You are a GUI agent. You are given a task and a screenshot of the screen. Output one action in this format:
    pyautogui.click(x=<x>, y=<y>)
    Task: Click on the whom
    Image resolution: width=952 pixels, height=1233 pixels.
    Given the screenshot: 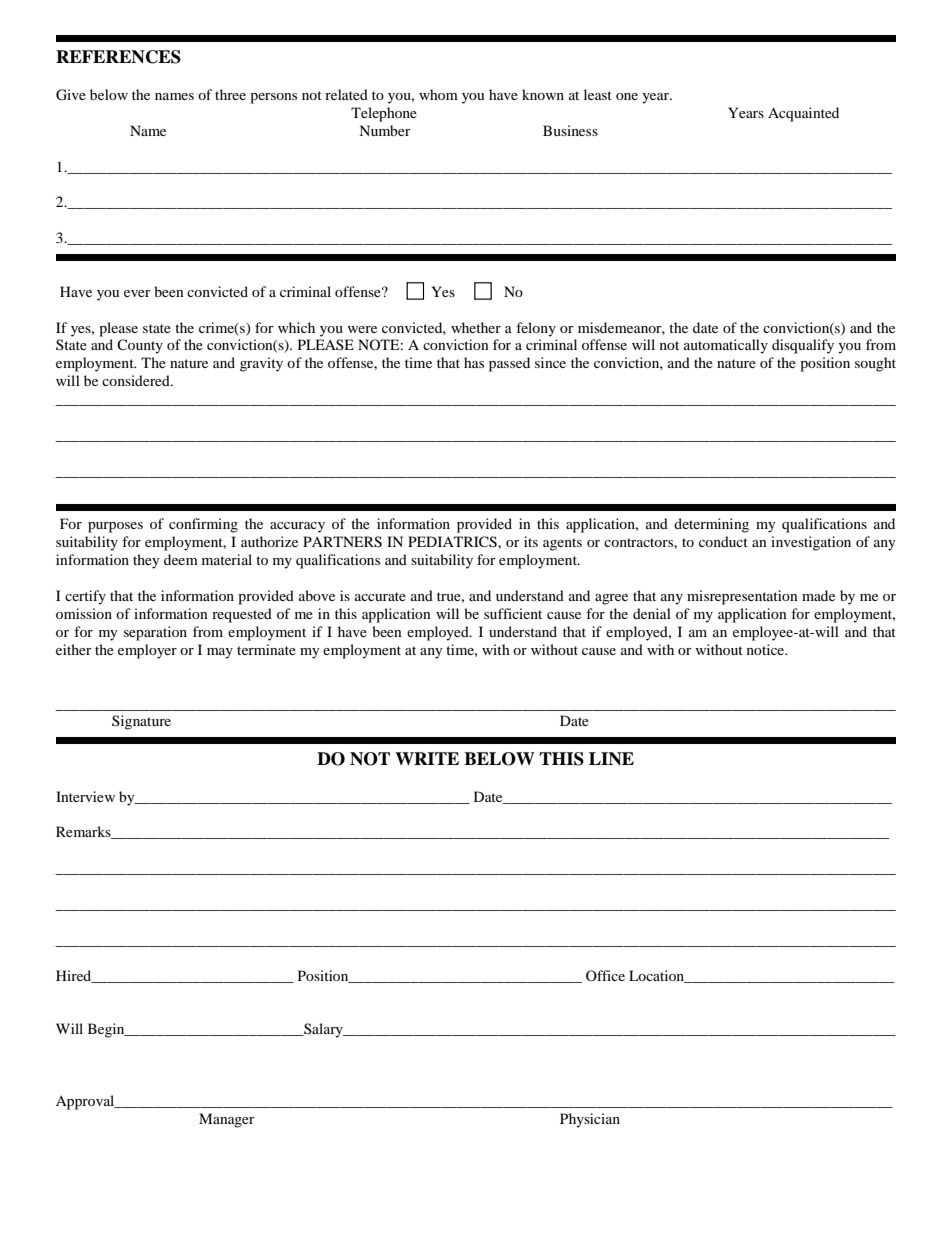 What is the action you would take?
    pyautogui.click(x=438, y=94)
